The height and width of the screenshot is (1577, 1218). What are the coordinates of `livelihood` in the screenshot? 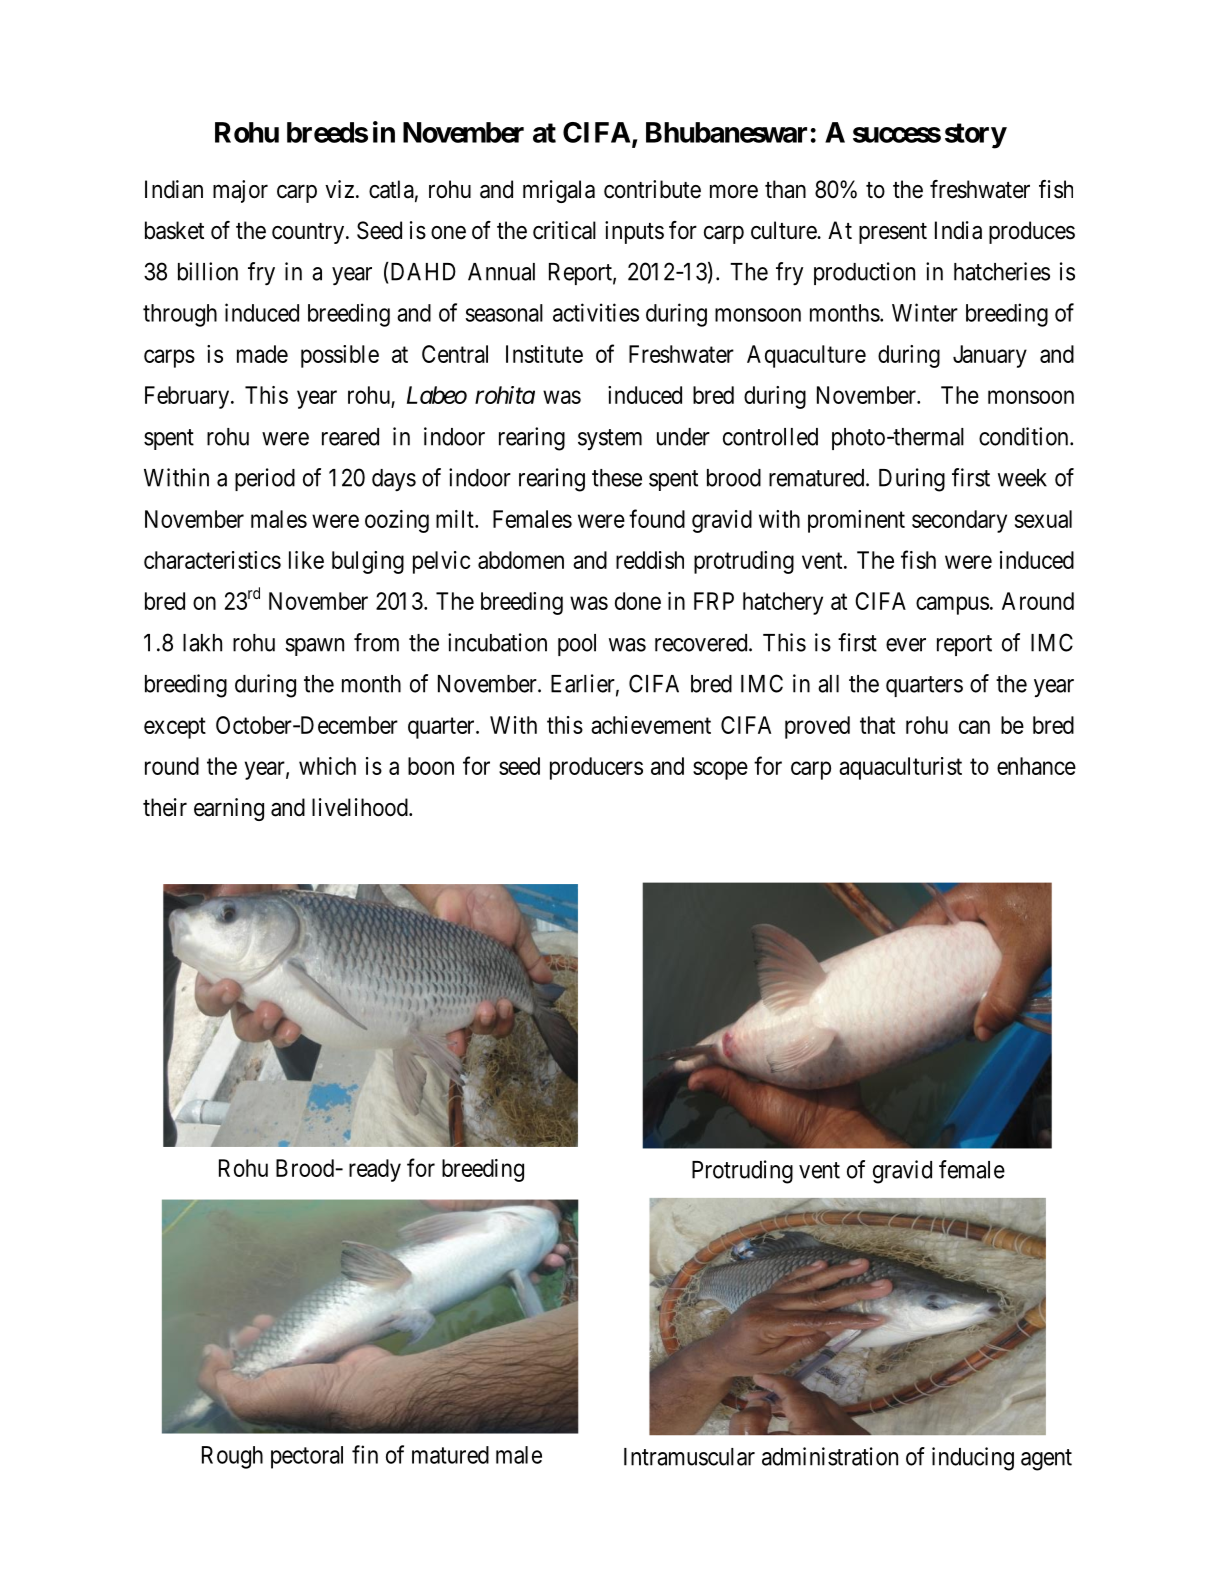 It's located at (361, 807).
